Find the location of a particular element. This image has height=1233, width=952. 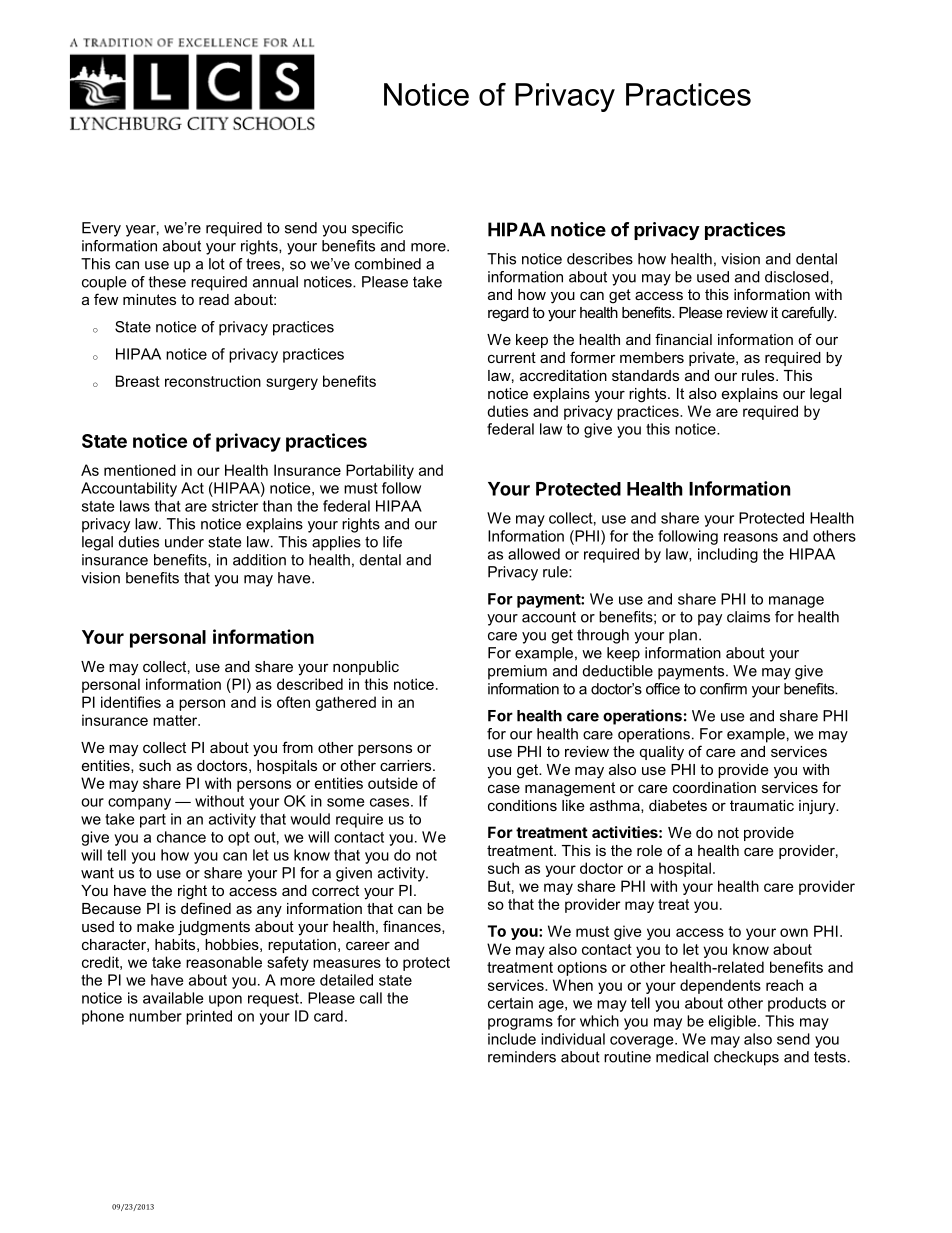

printed is located at coordinates (209, 1017).
